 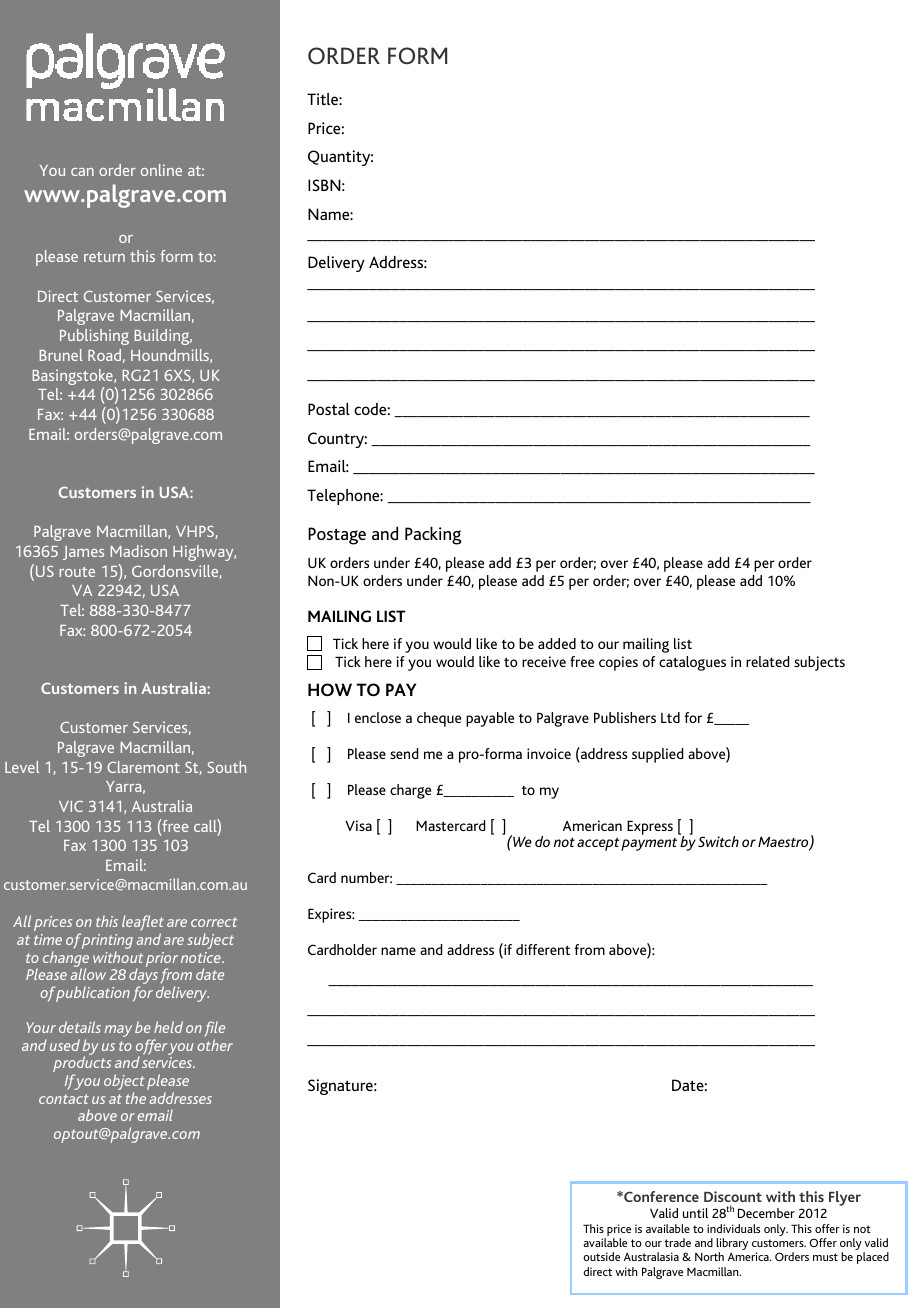 I want to click on Postal, so click(x=329, y=409).
